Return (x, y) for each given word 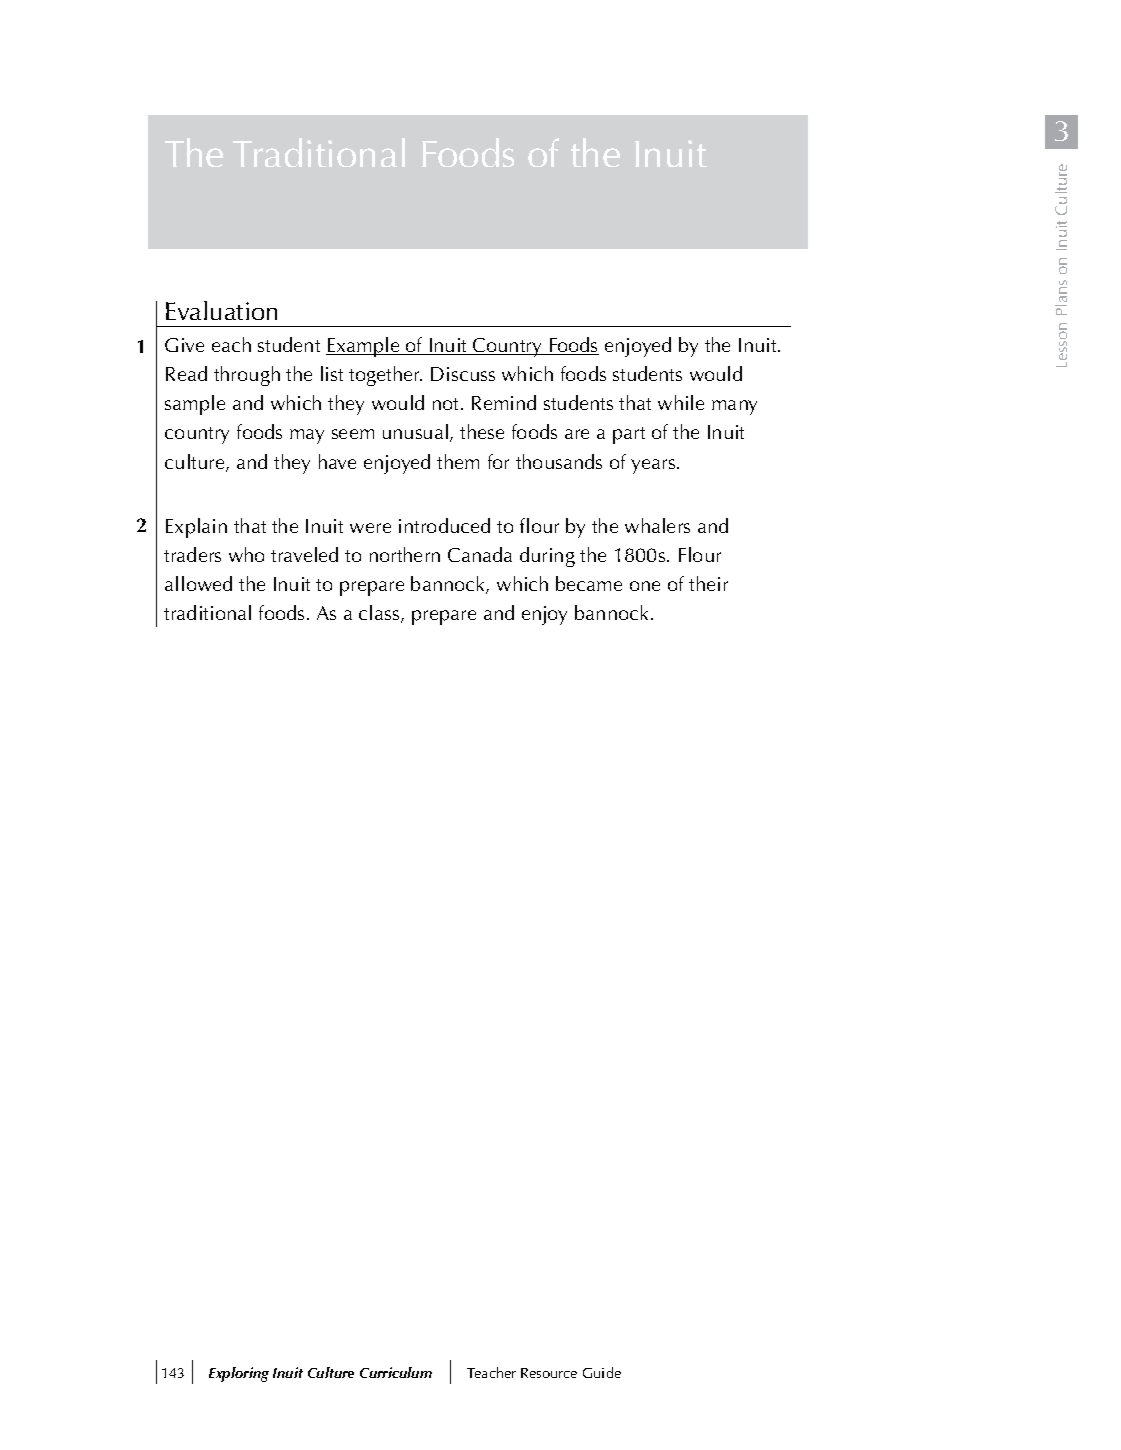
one (645, 586)
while (681, 402)
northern (405, 554)
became (589, 583)
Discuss (463, 374)
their (708, 583)
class (380, 614)
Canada (480, 554)
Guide (602, 1372)
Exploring (239, 1374)
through (247, 376)
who (246, 554)
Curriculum (396, 1372)
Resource (549, 1373)
